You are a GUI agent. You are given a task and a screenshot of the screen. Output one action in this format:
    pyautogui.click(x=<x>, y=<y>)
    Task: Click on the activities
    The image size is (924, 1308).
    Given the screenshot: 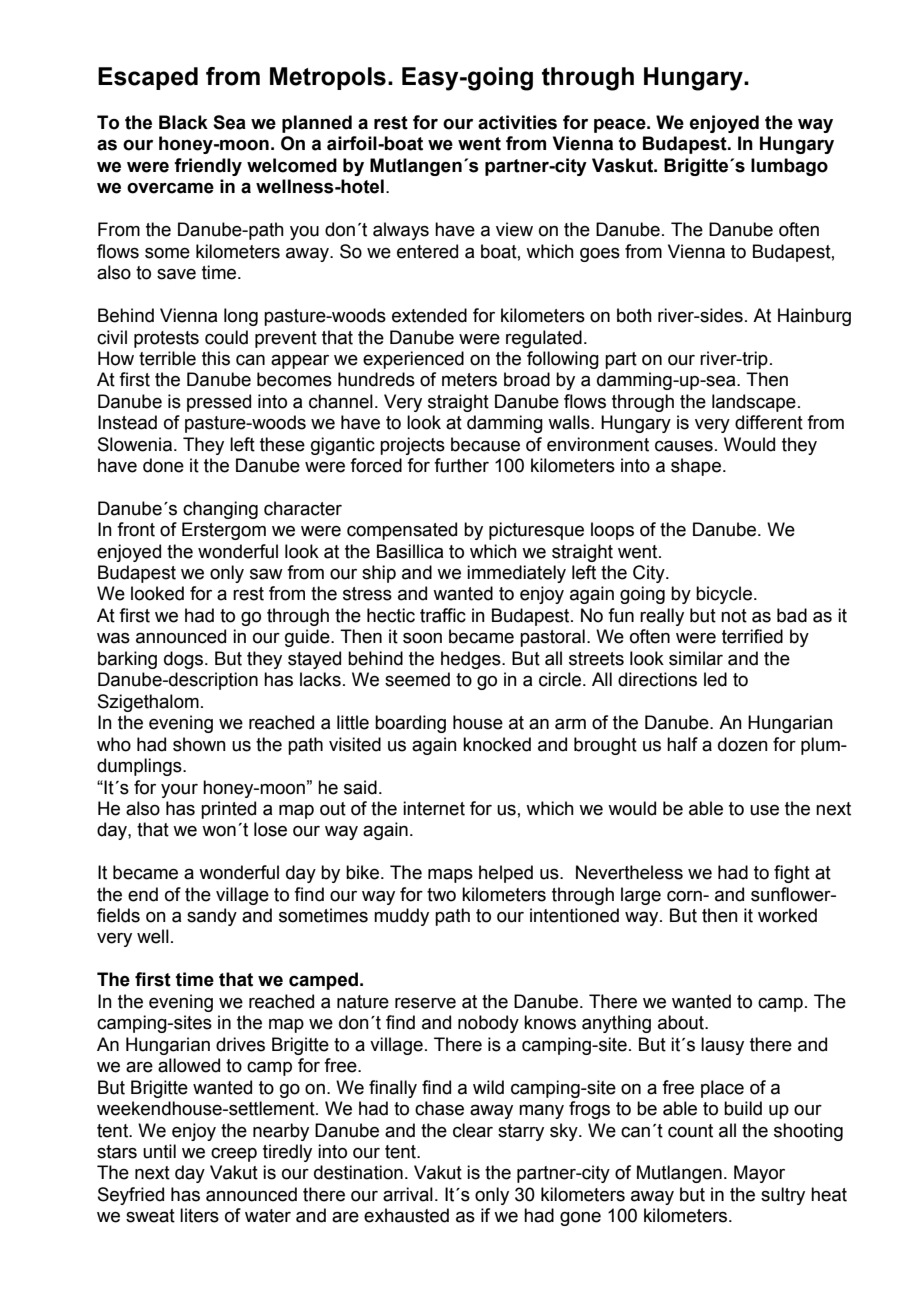 What is the action you would take?
    pyautogui.click(x=517, y=122)
